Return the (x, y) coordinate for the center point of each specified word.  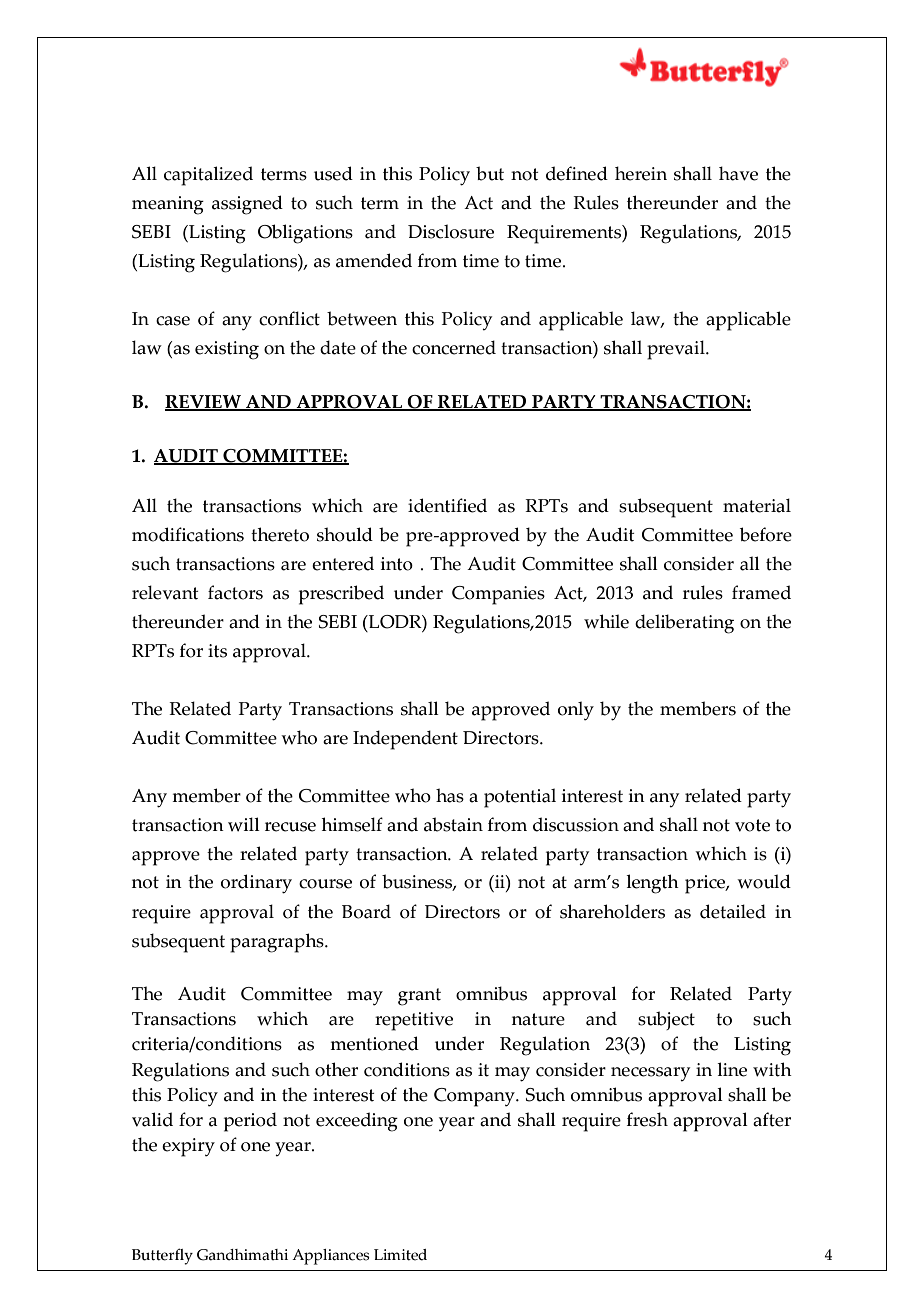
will (244, 824)
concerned (454, 347)
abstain (453, 824)
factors (235, 592)
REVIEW (204, 403)
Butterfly (162, 1256)
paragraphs (278, 943)
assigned (247, 205)
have (738, 173)
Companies (498, 595)
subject (666, 1020)
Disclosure (451, 231)
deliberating (684, 624)
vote (752, 825)
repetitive (414, 1021)
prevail (677, 350)
